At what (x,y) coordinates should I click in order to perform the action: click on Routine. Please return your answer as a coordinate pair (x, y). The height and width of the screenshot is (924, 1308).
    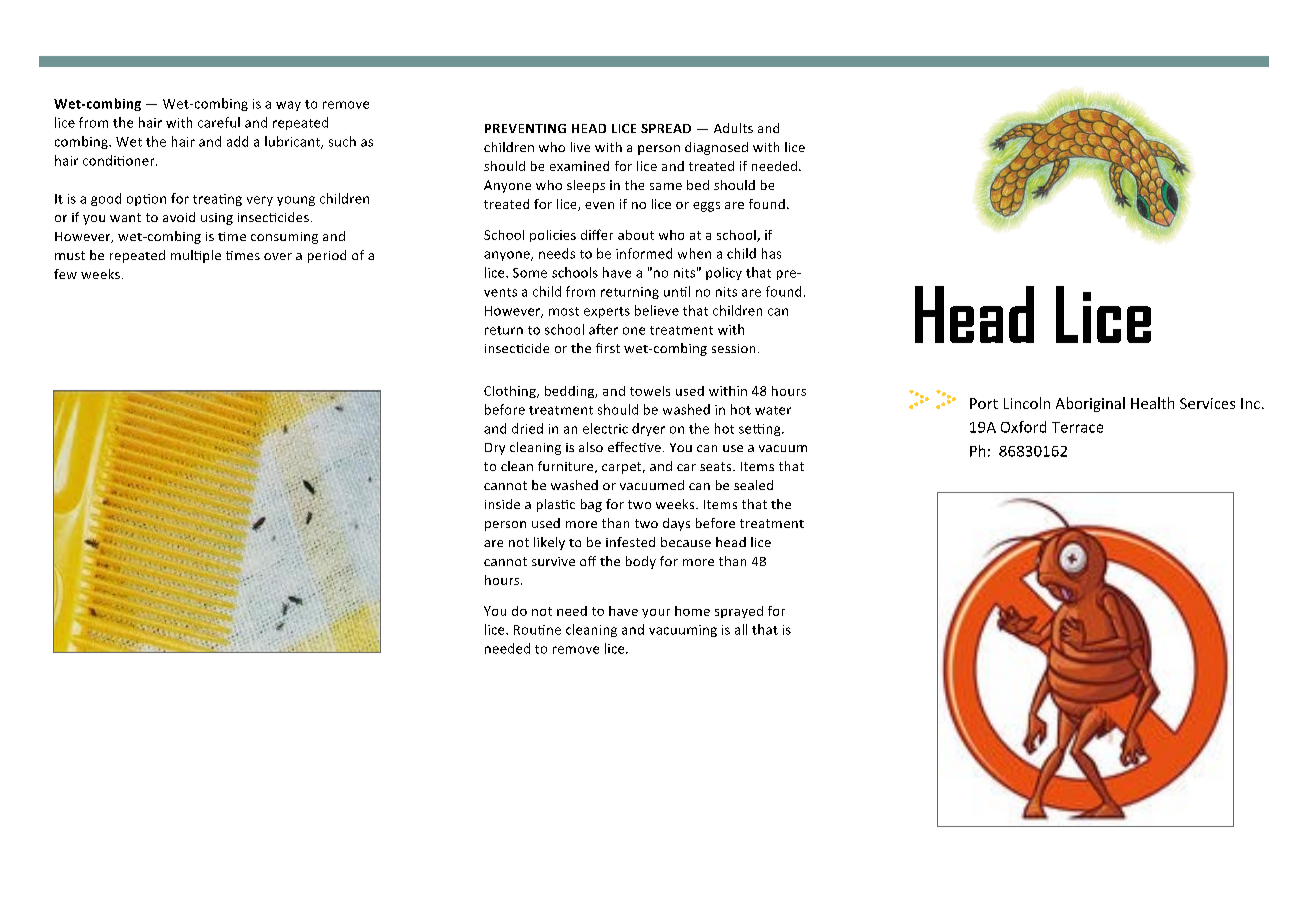
    Looking at the image, I should click on (537, 630).
